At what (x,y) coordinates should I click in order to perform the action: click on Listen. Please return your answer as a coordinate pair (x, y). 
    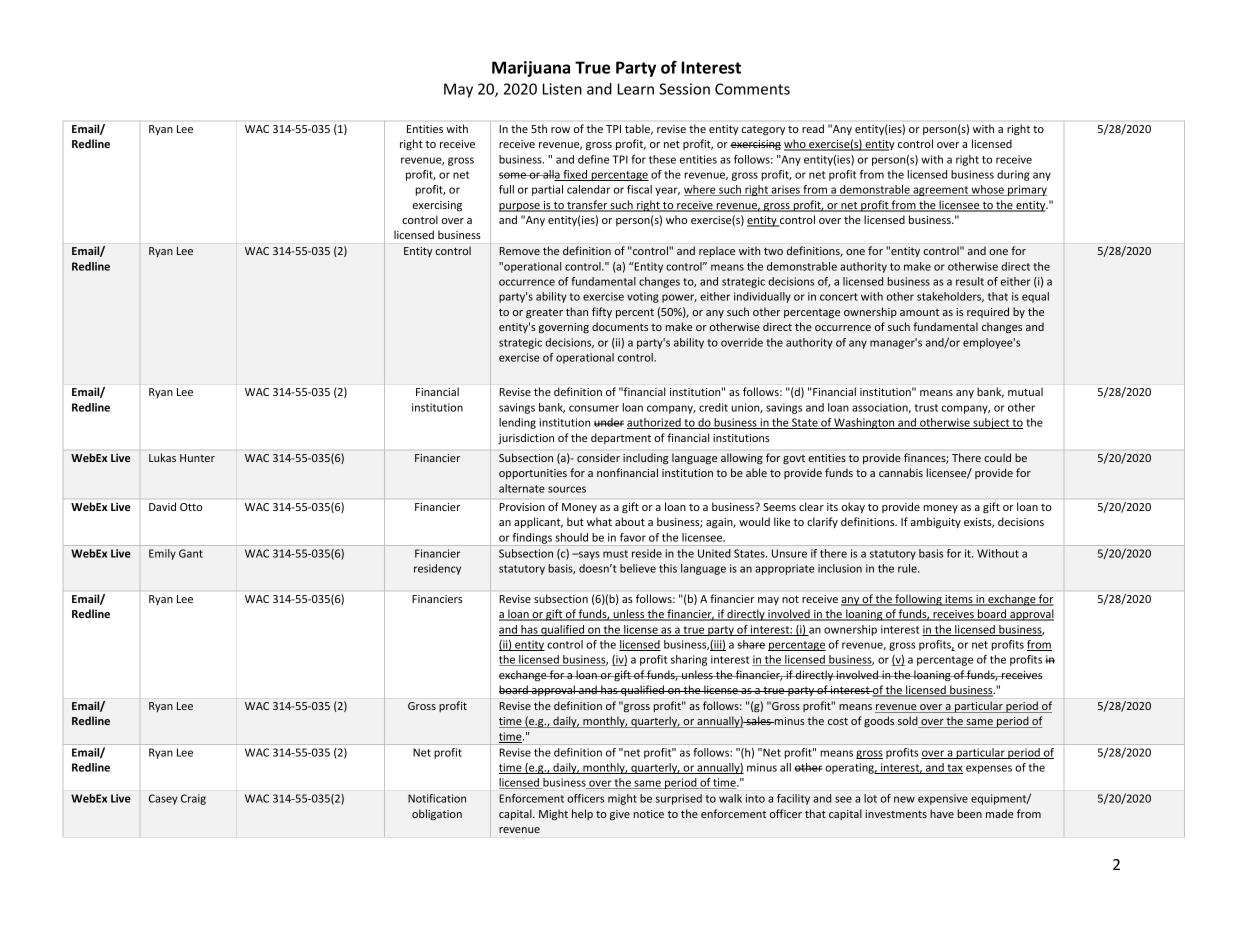
    Looking at the image, I should click on (562, 89).
